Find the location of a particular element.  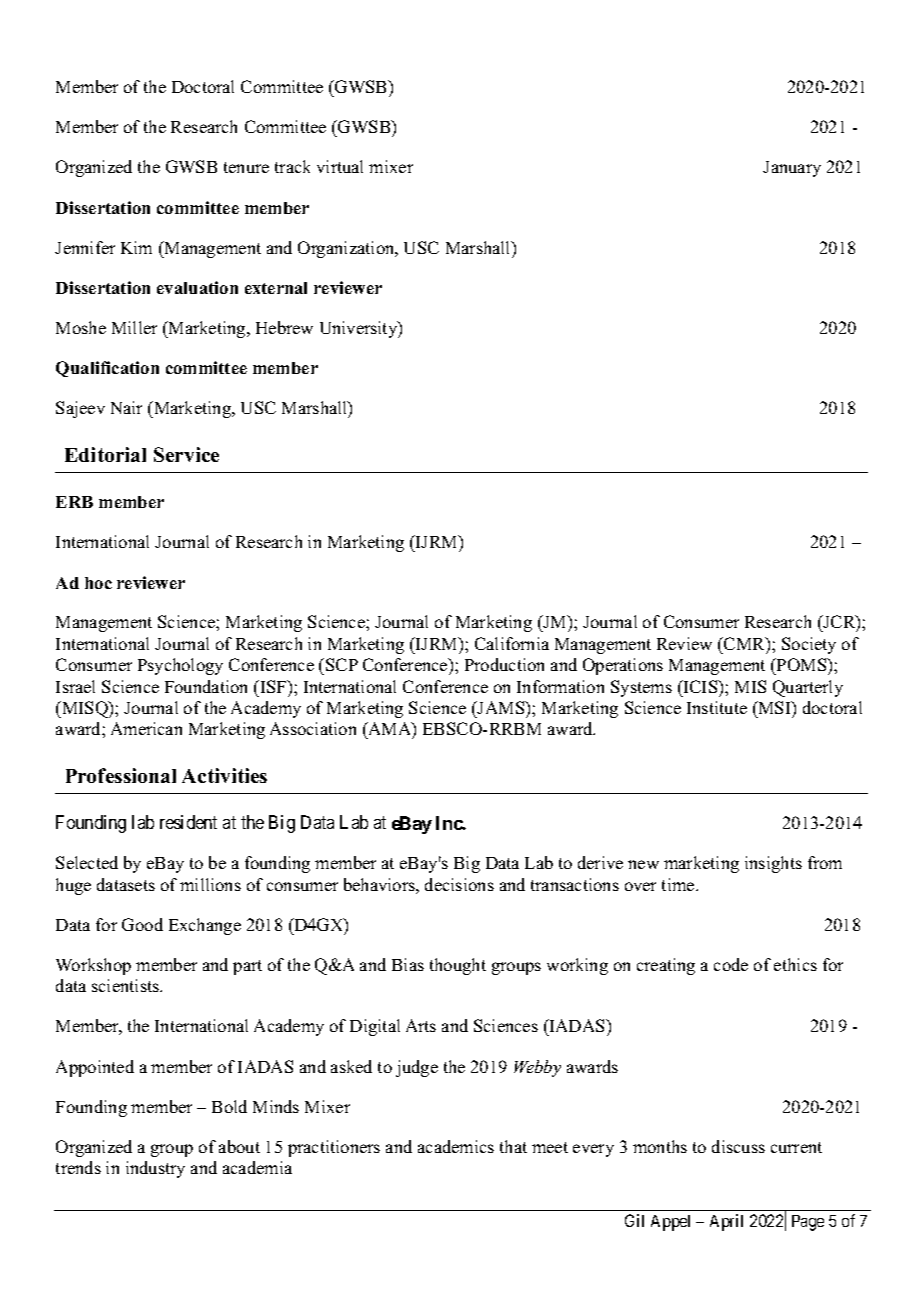

Kim is located at coordinates (136, 247).
